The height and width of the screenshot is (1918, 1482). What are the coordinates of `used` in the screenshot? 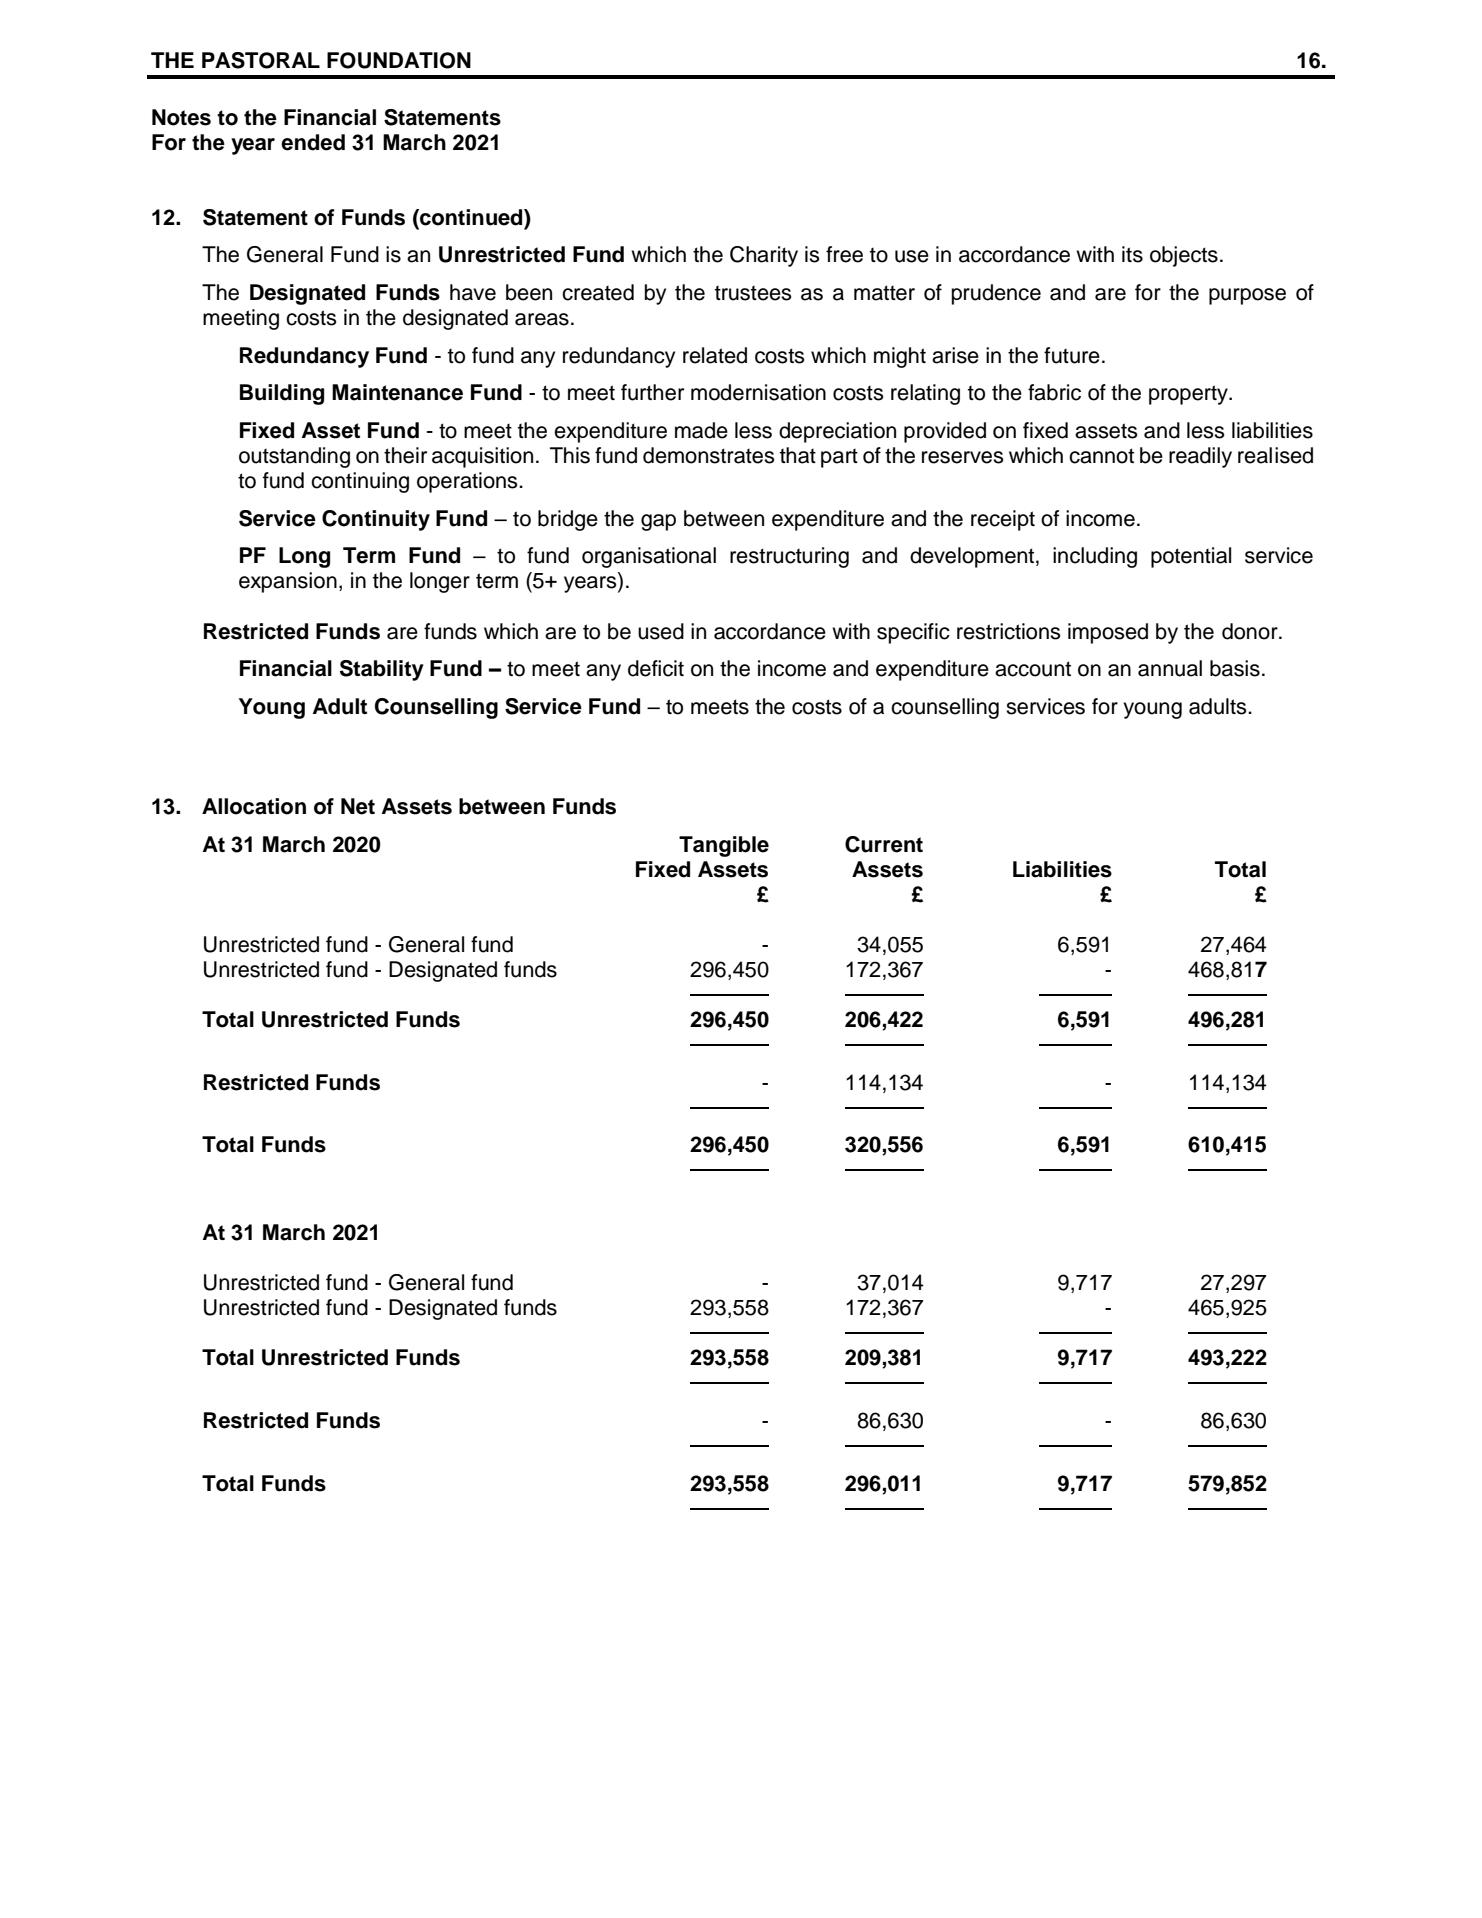 It's located at (661, 631).
